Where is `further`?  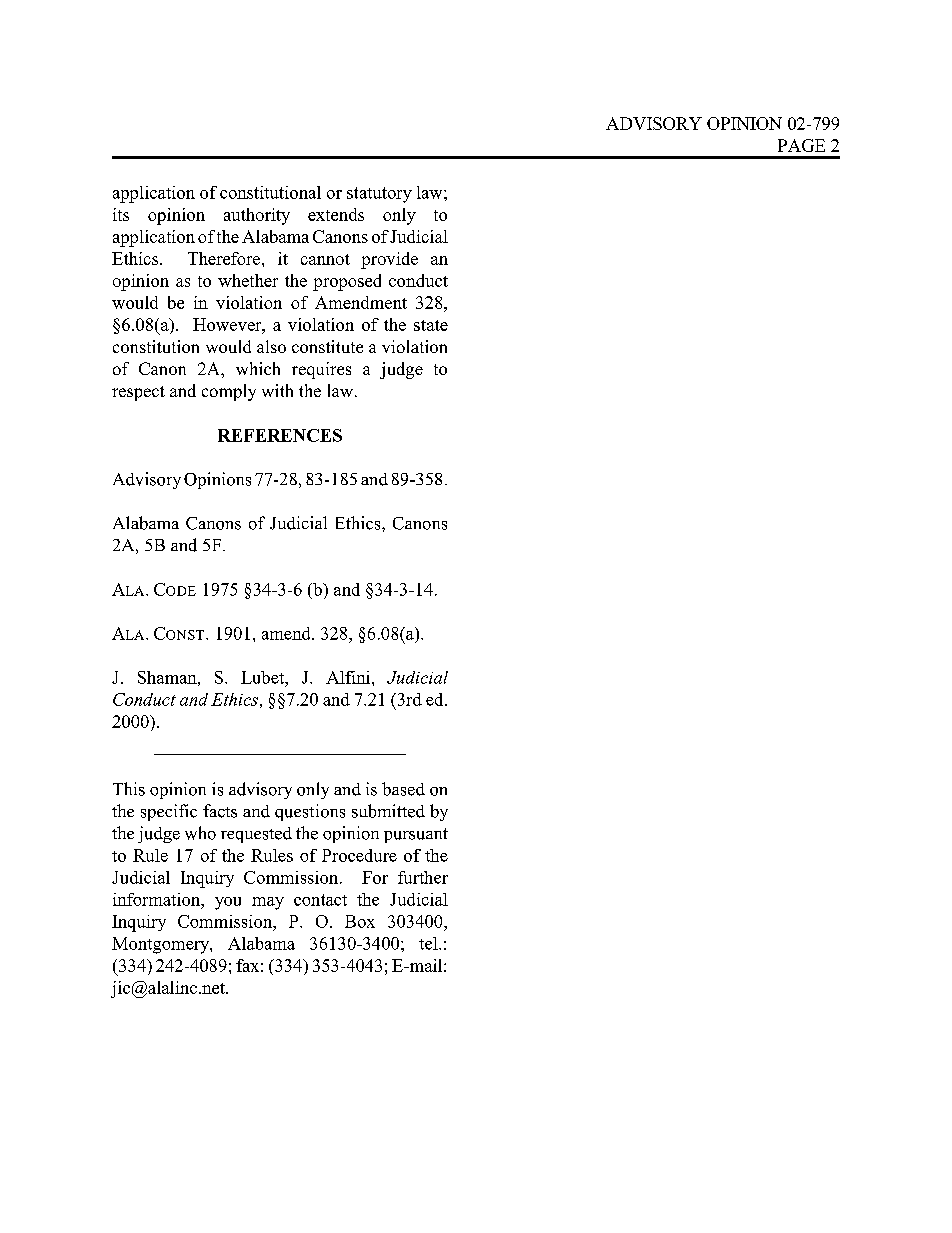
further is located at coordinates (423, 877).
